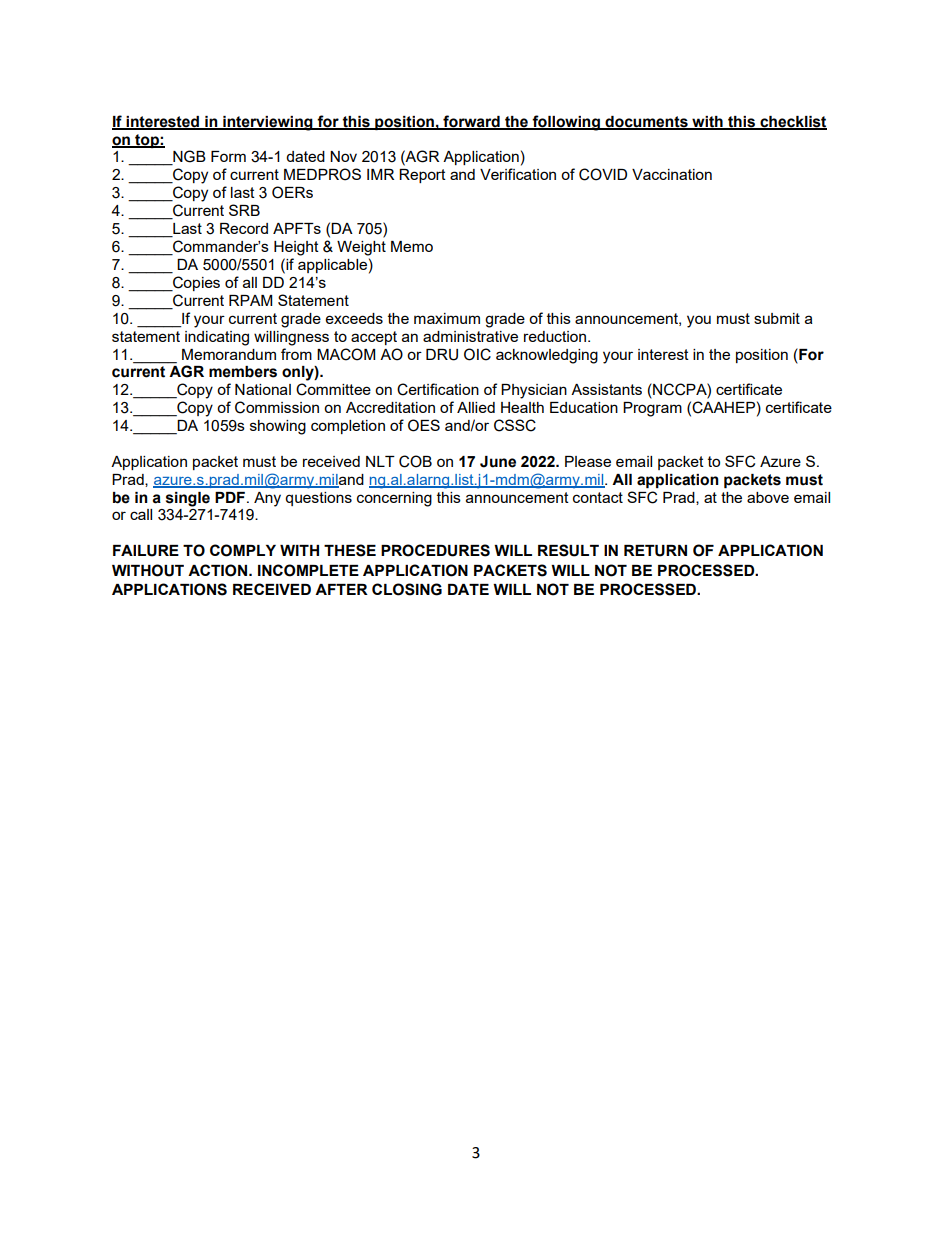  I want to click on showing, so click(278, 427).
